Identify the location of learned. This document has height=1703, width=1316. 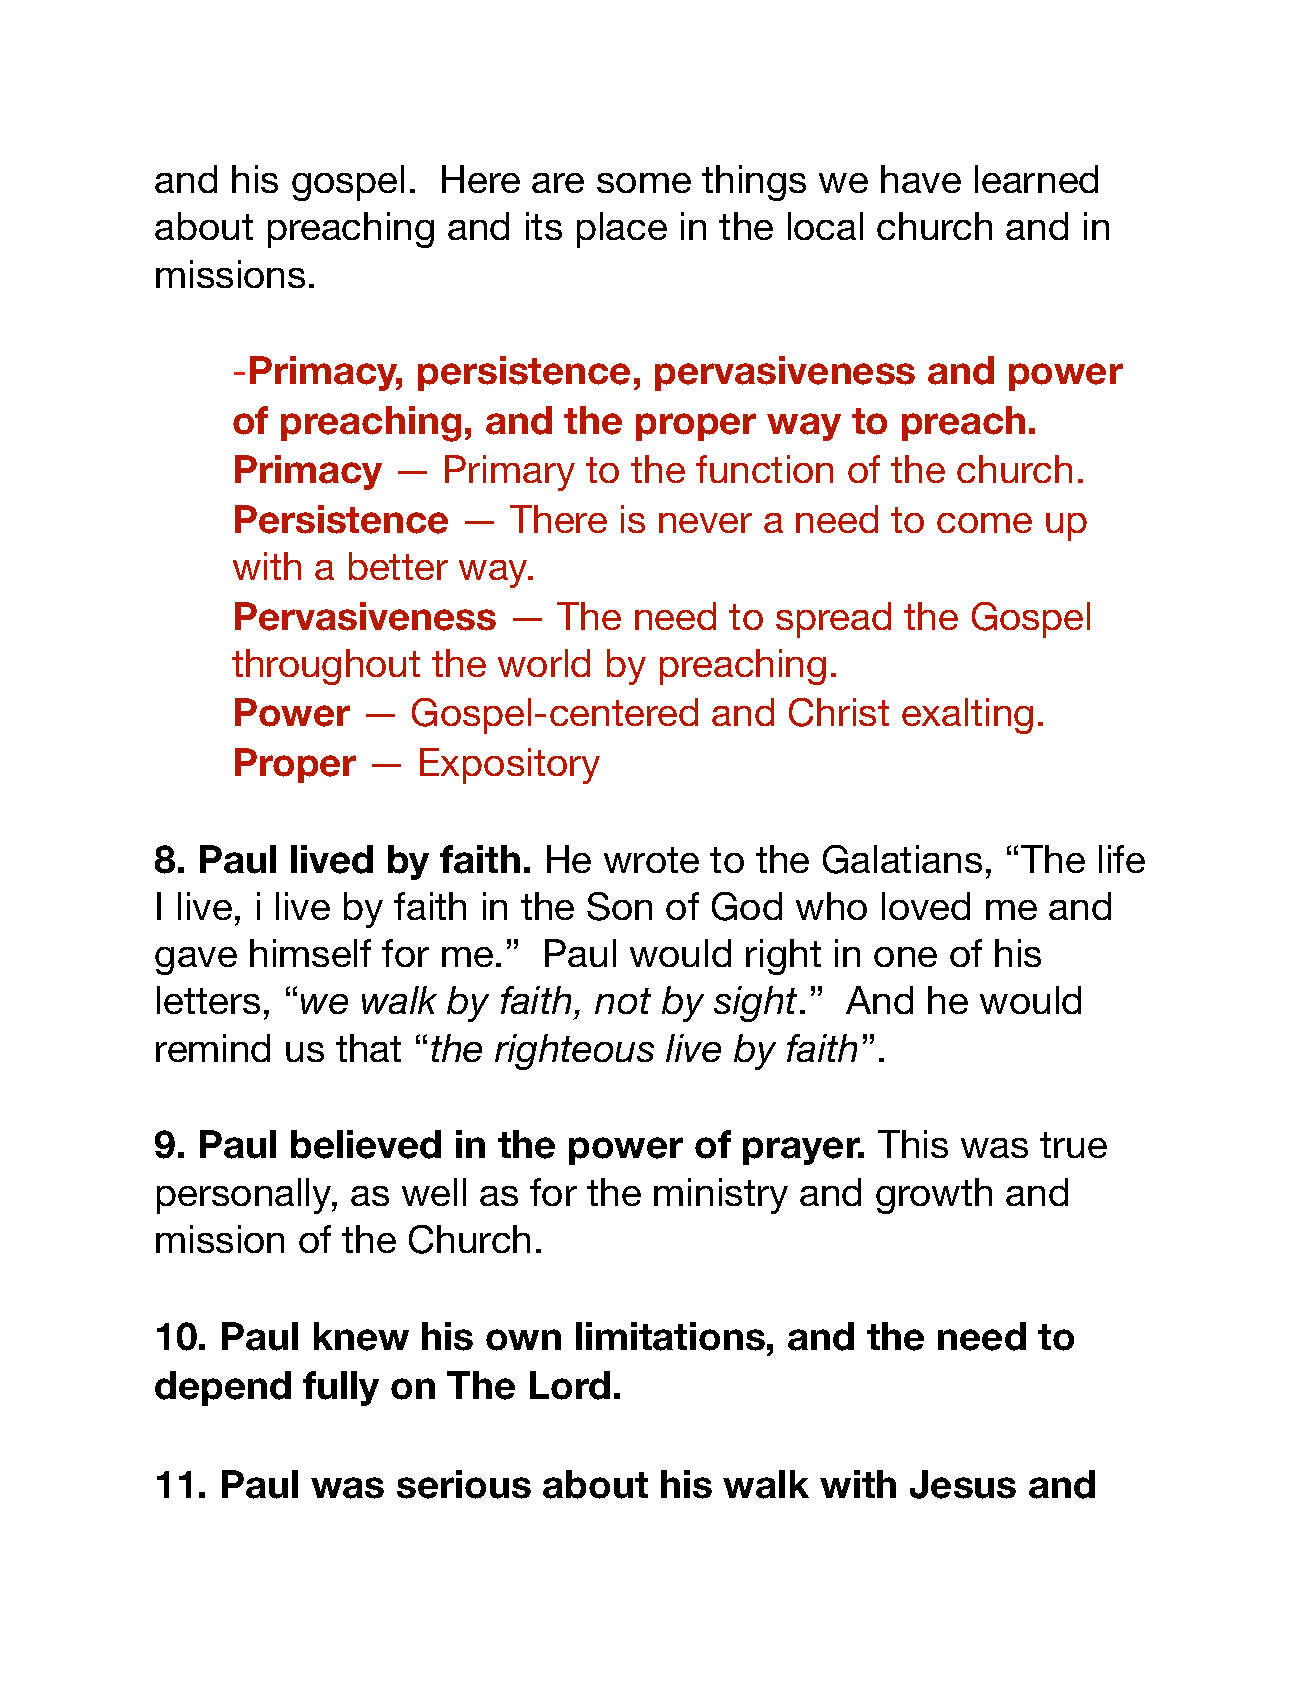
(1036, 179).
